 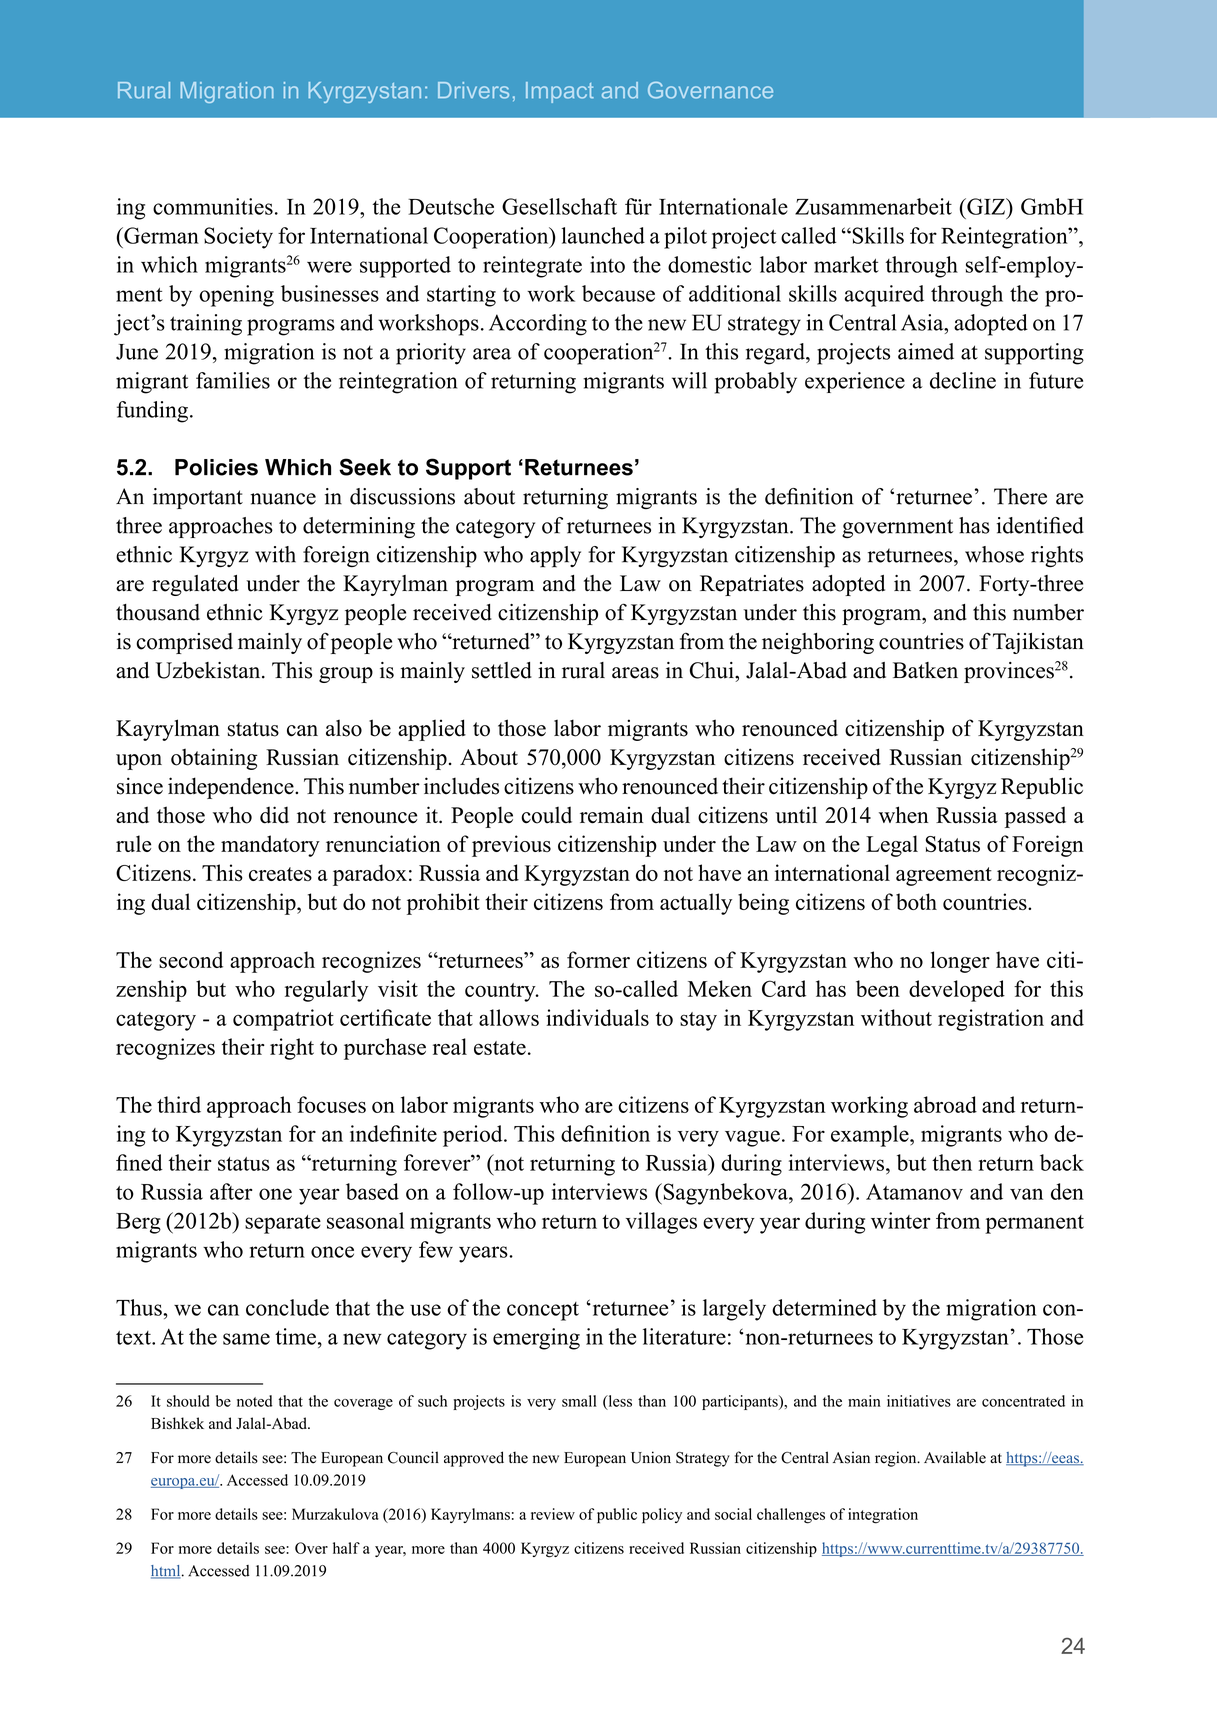 What do you see at coordinates (346, 1548) in the screenshot?
I see `half` at bounding box center [346, 1548].
